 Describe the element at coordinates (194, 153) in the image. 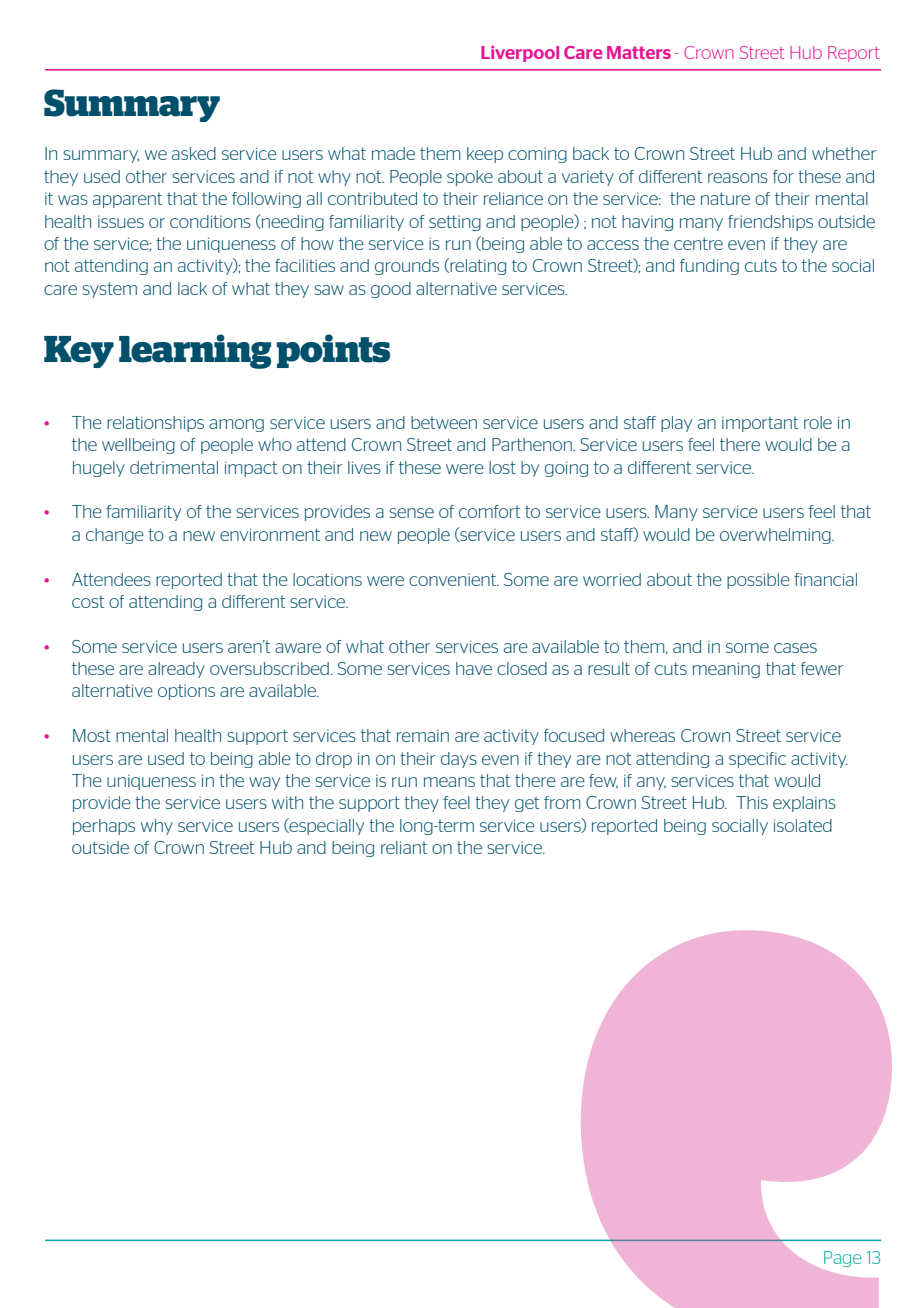

I see `asked` at that location.
